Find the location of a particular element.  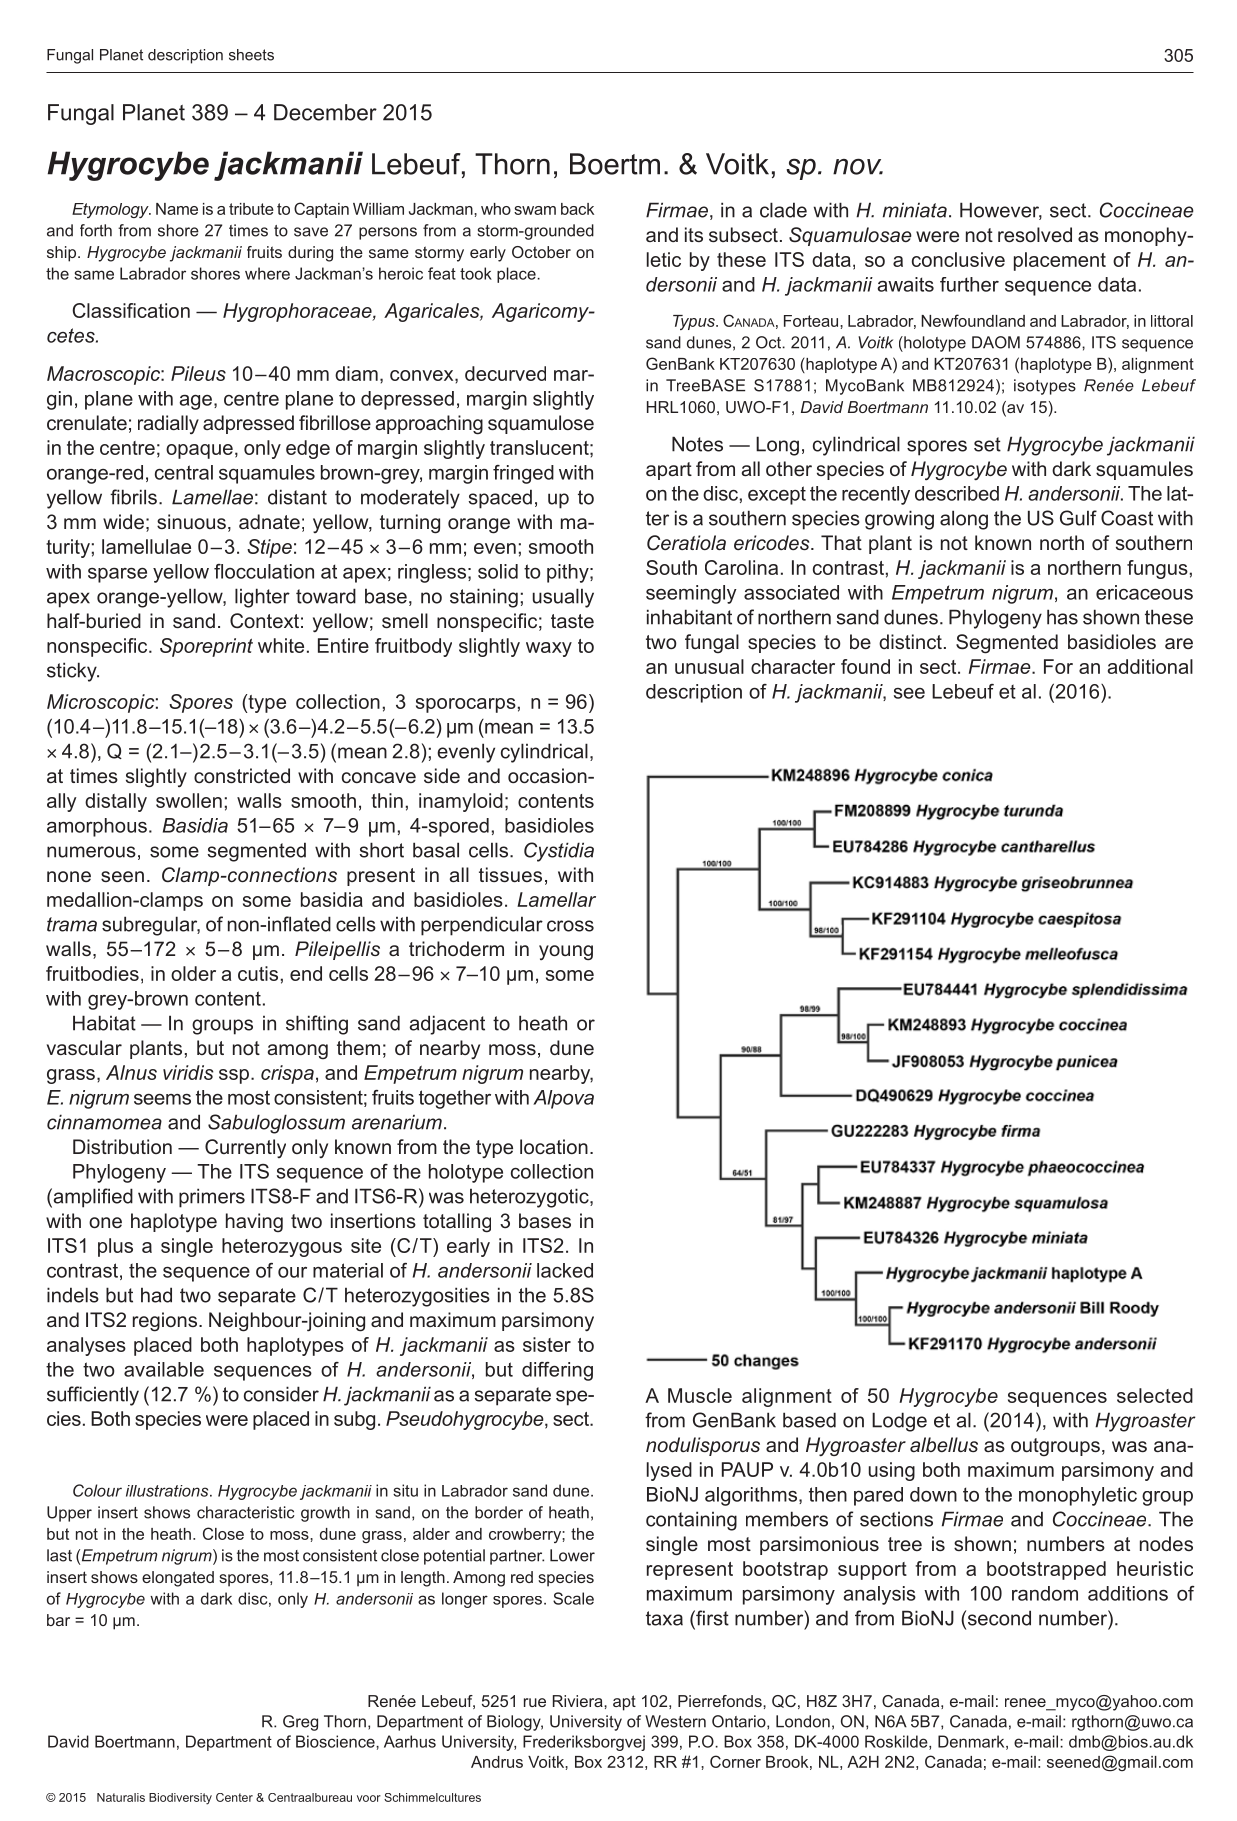

taste is located at coordinates (572, 621).
